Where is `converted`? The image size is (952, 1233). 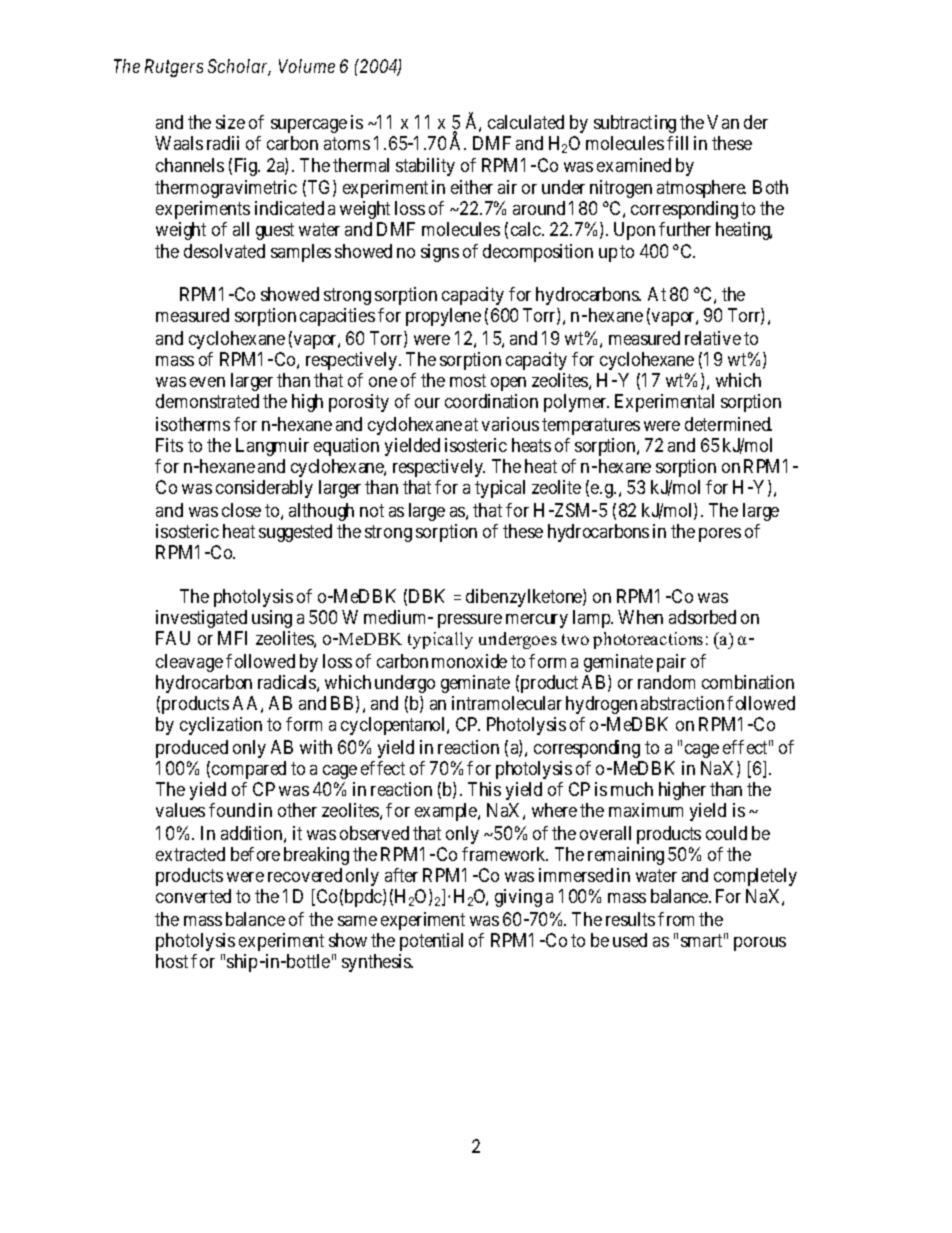 converted is located at coordinates (193, 896).
